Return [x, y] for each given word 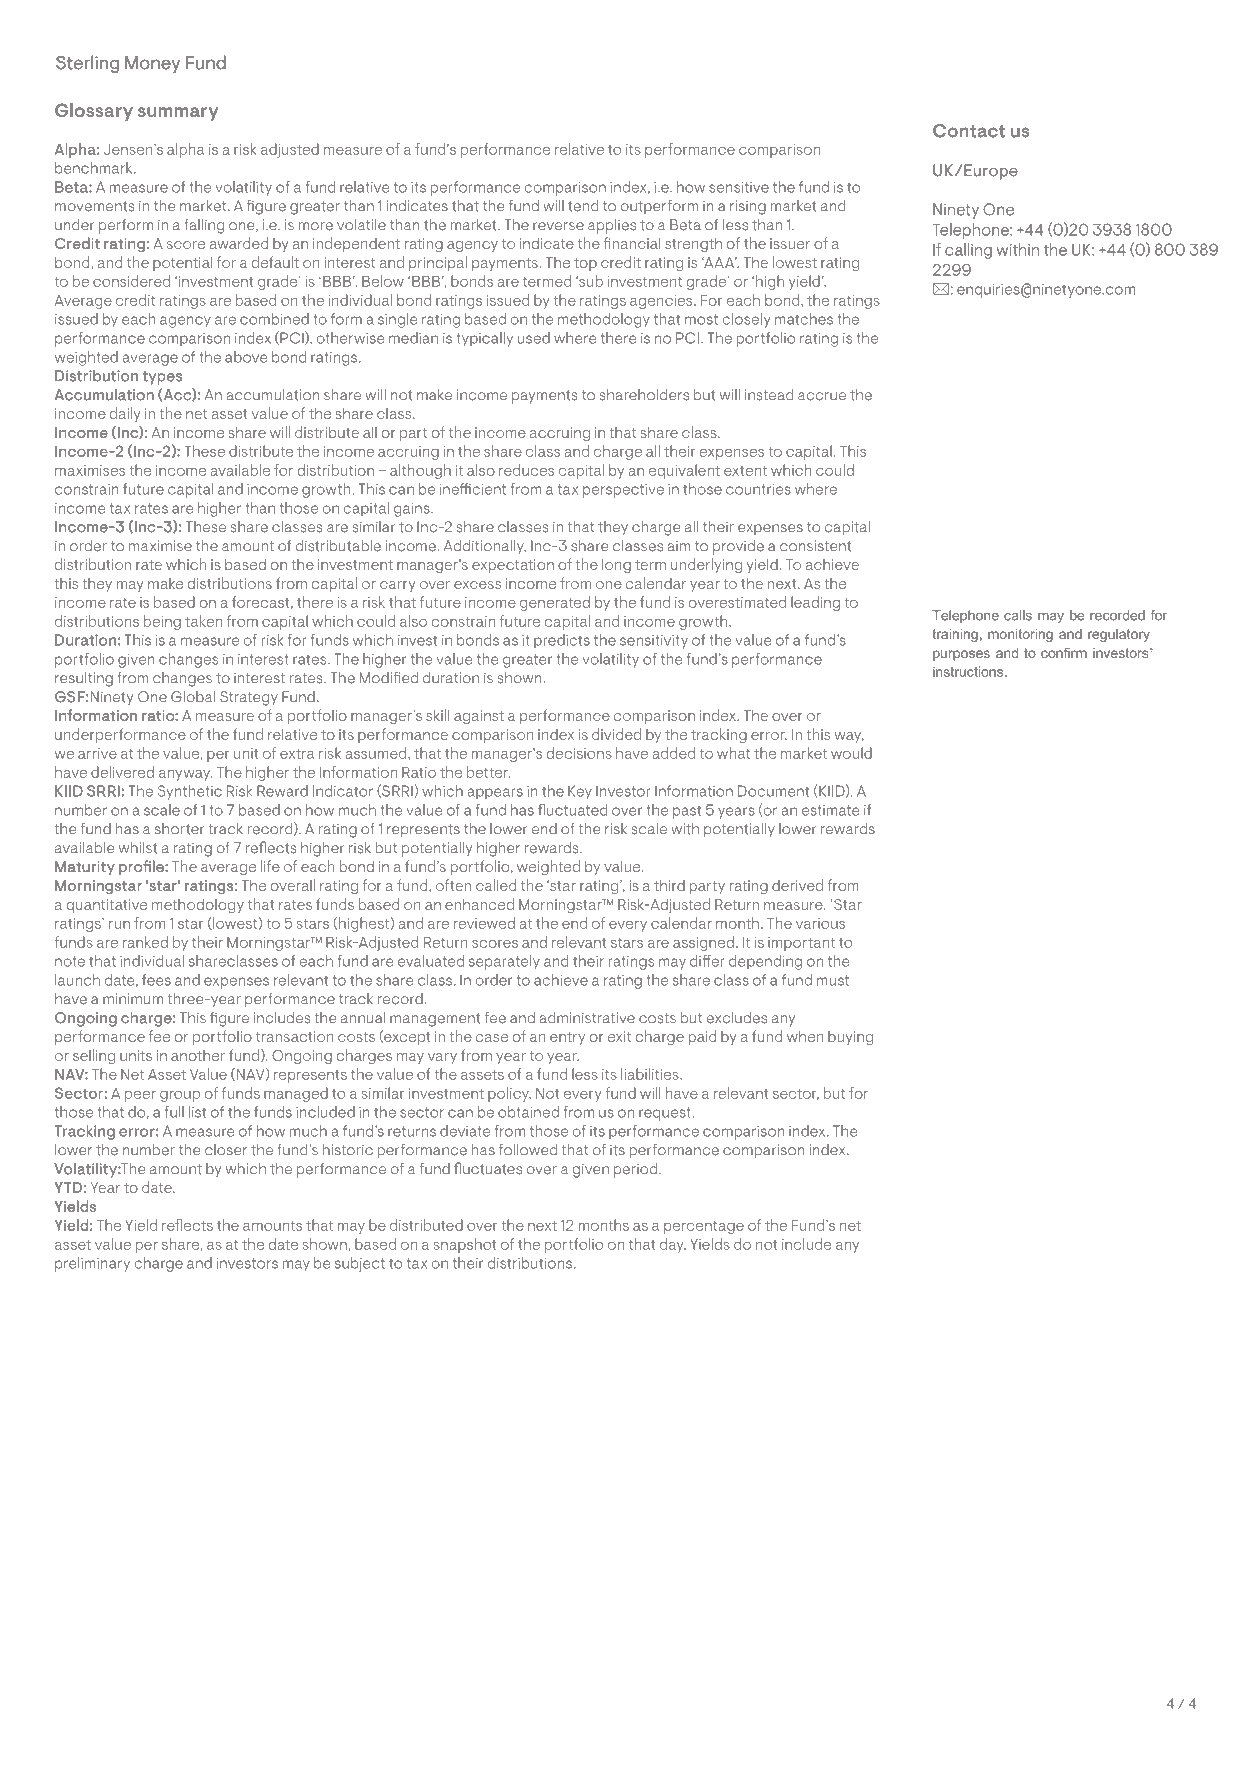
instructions [969, 671]
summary [178, 114]
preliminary [92, 1264]
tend [583, 206]
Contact [969, 131]
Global [193, 697]
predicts [562, 641]
